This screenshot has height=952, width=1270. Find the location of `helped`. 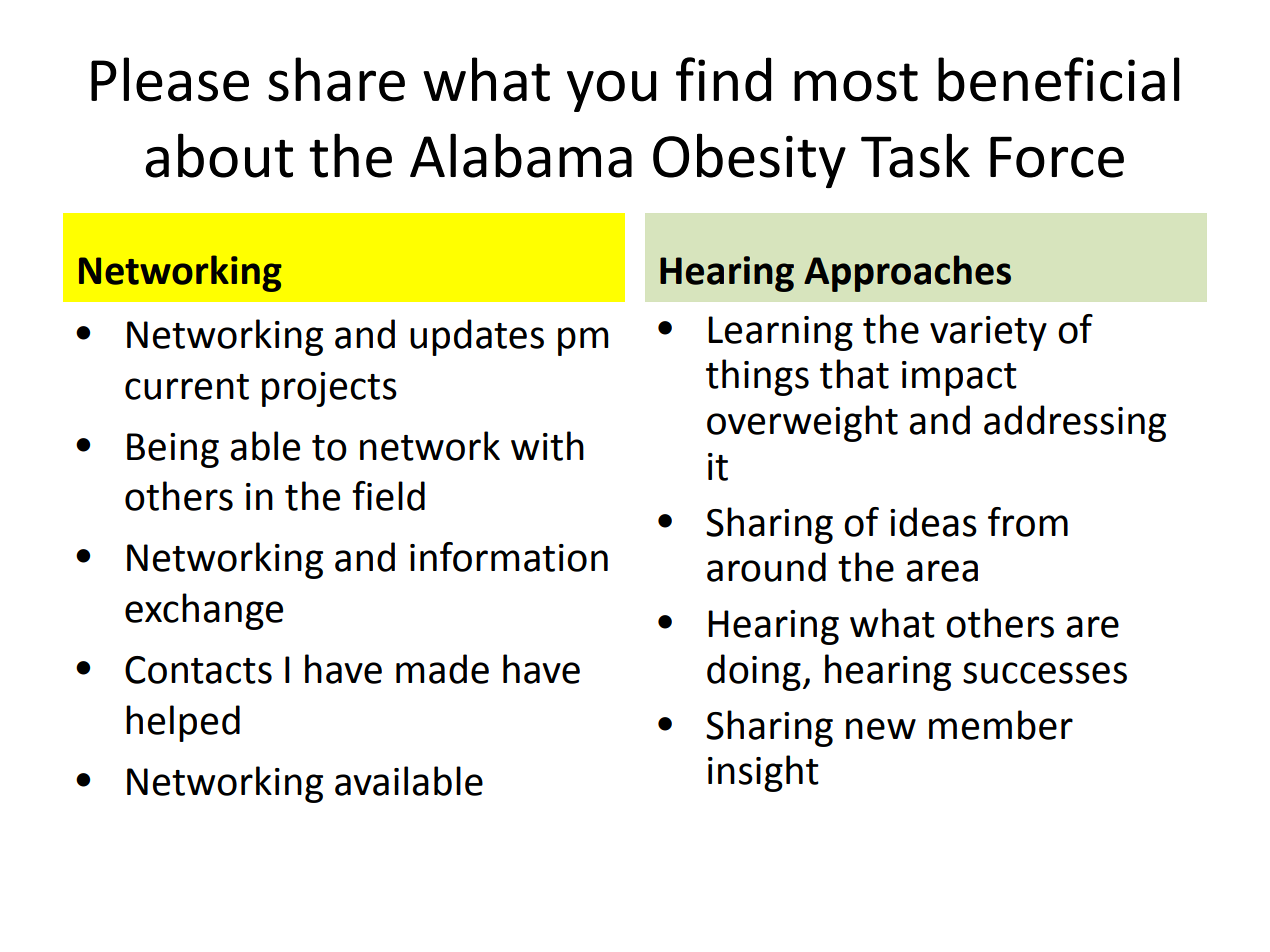

helped is located at coordinates (183, 723).
